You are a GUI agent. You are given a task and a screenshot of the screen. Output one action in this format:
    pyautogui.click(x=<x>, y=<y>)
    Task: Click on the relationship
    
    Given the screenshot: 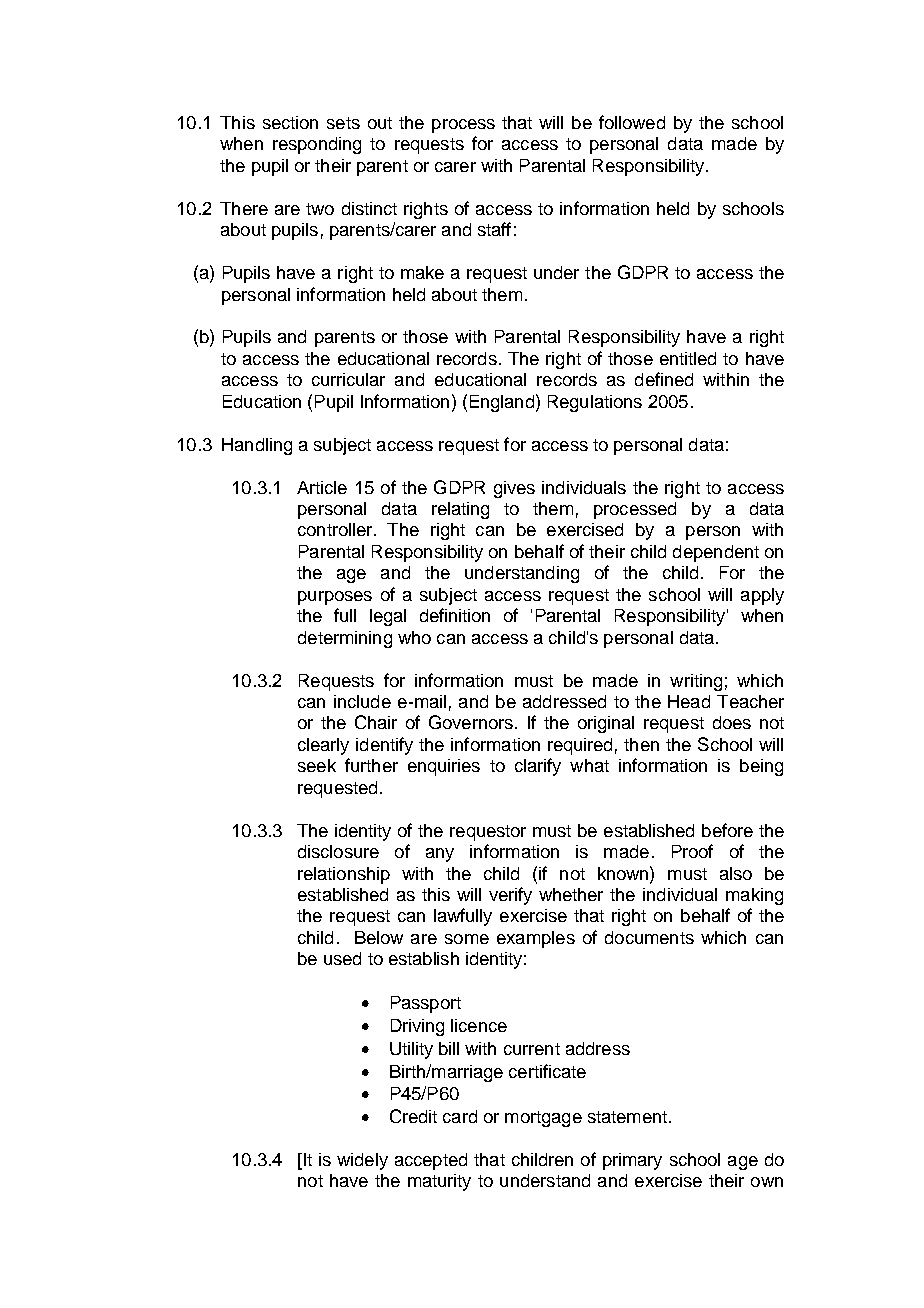 What is the action you would take?
    pyautogui.click(x=344, y=875)
